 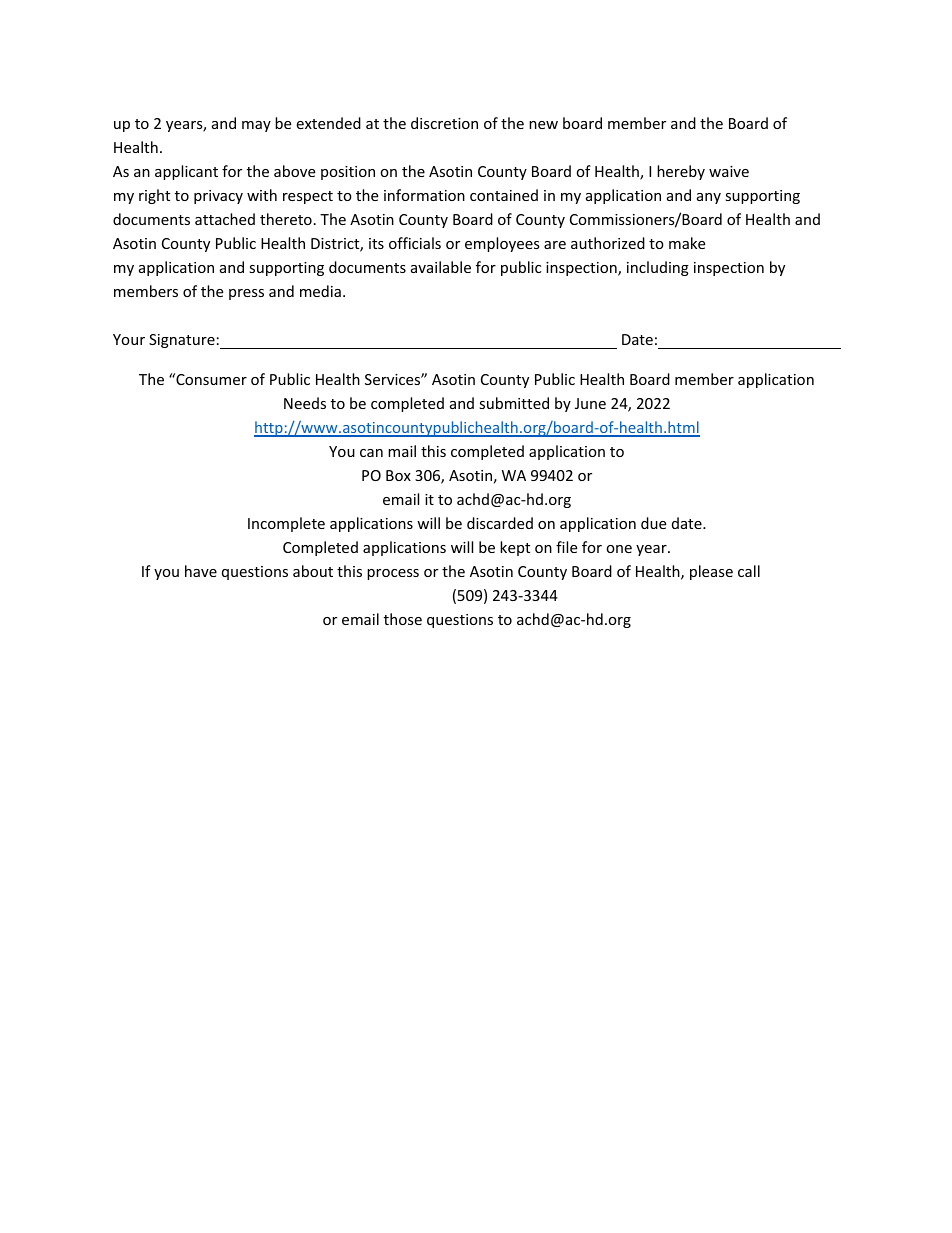 I want to click on have, so click(x=201, y=571).
